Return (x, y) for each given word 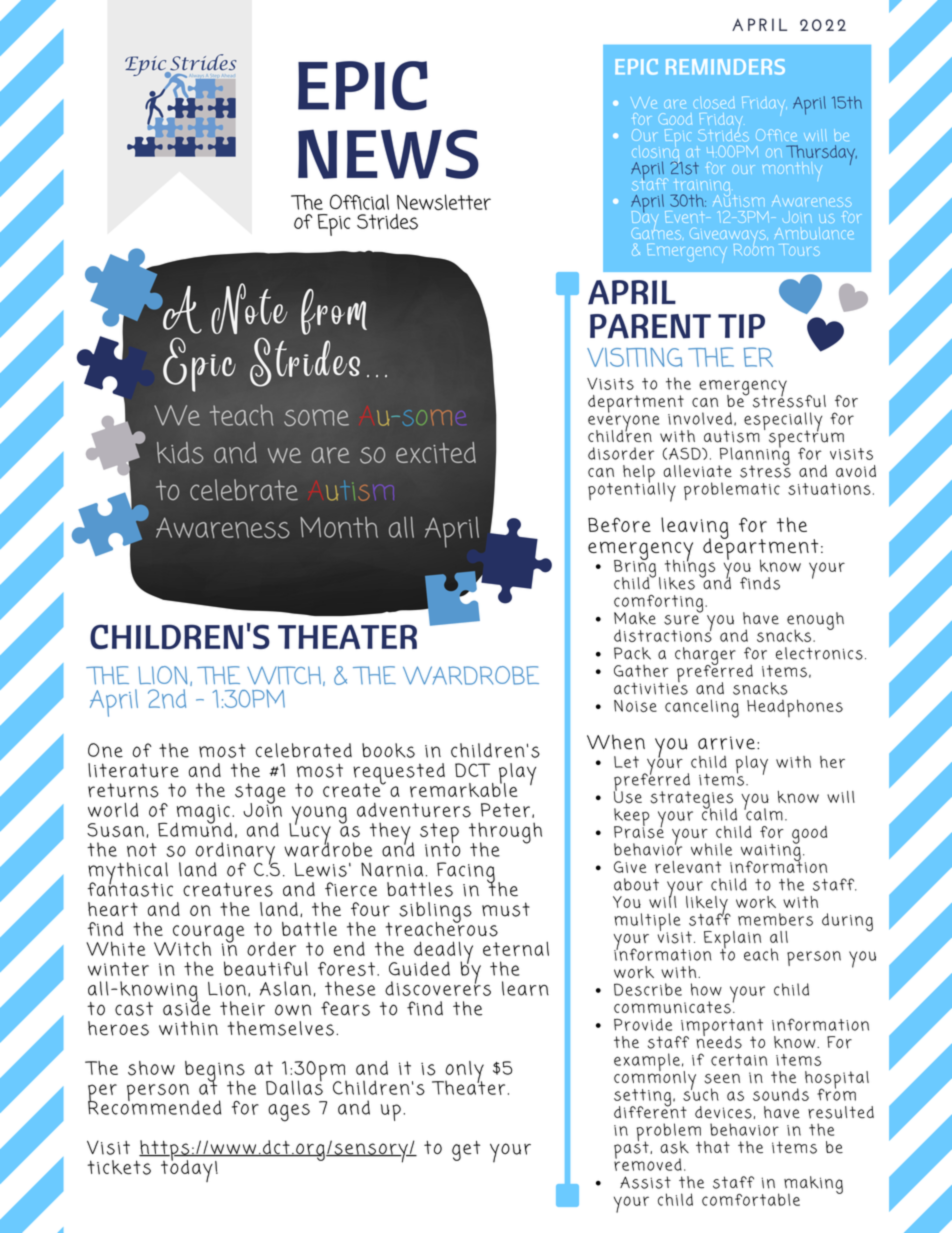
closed (714, 103)
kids (180, 453)
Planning (754, 456)
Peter (505, 810)
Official (359, 202)
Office (776, 135)
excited (436, 452)
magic (203, 815)
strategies (693, 801)
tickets (119, 1167)
